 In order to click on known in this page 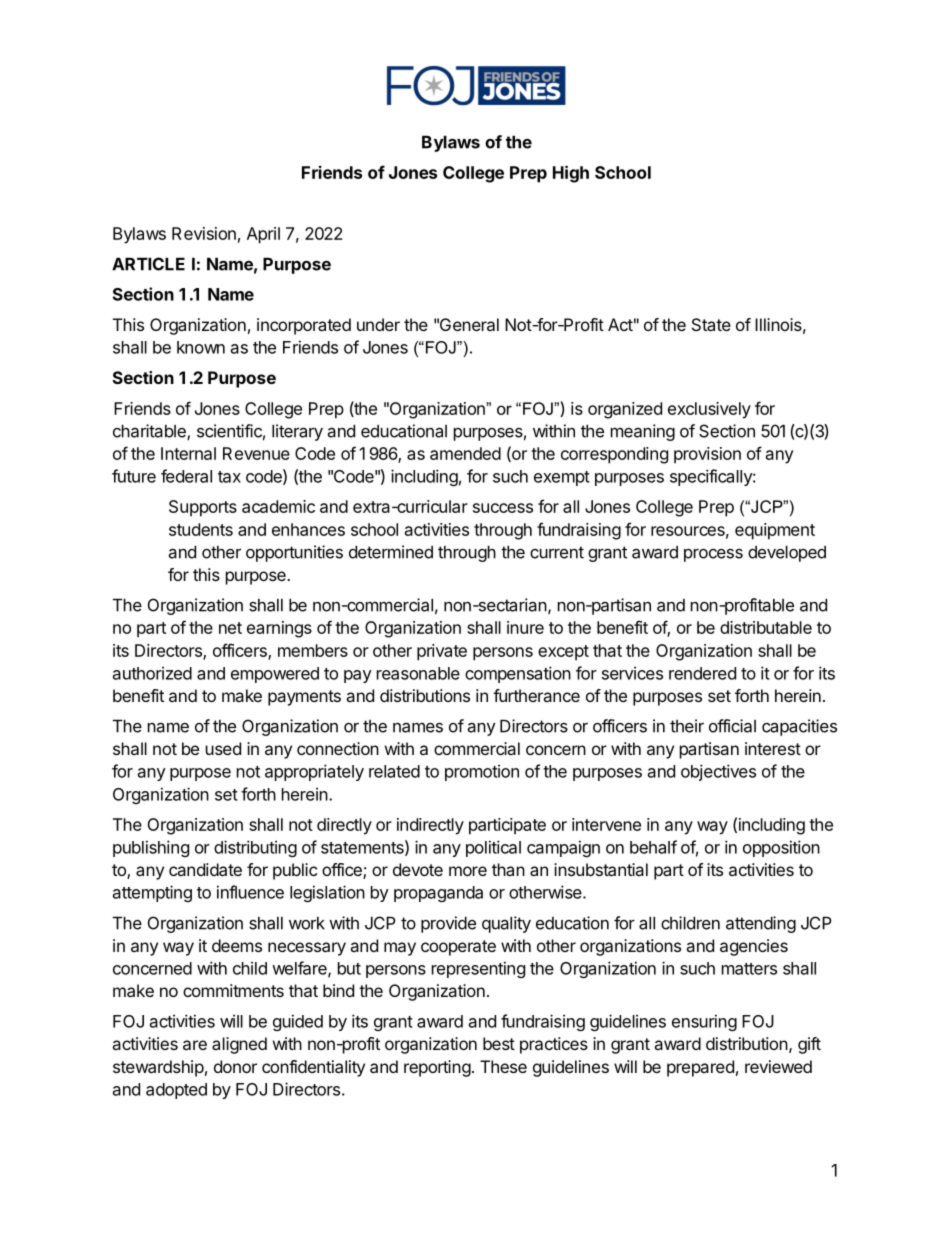, I will do `click(201, 347)`.
